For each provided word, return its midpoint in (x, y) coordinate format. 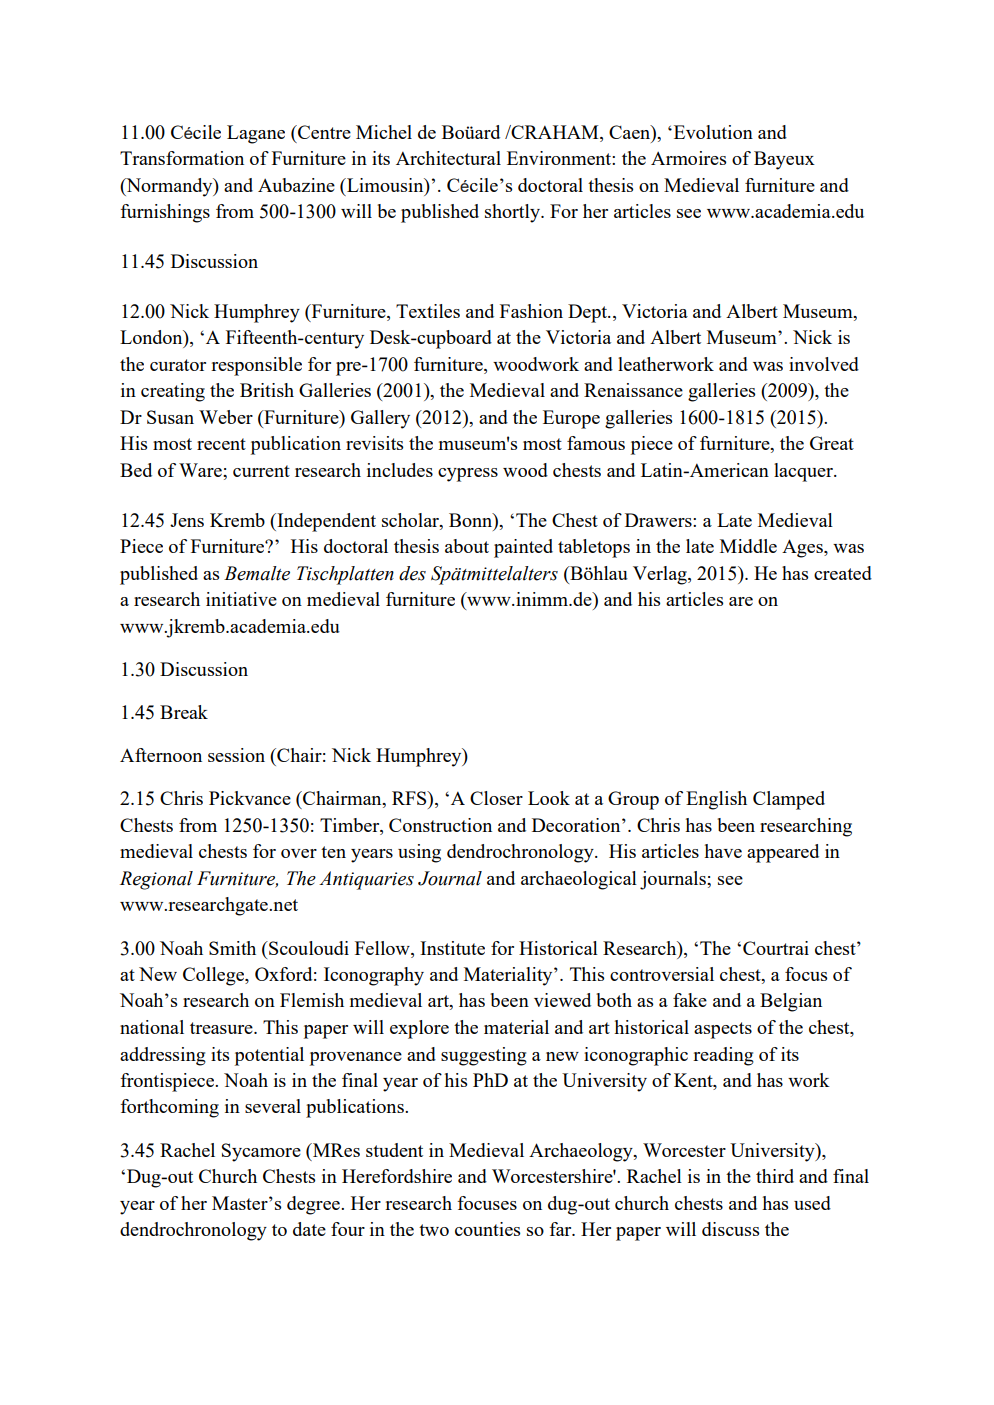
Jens (187, 520)
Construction (440, 825)
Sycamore (261, 1152)
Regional (156, 880)
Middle (748, 546)
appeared (783, 853)
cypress (468, 475)
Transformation (182, 158)
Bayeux (784, 160)
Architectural (448, 158)
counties (487, 1229)
